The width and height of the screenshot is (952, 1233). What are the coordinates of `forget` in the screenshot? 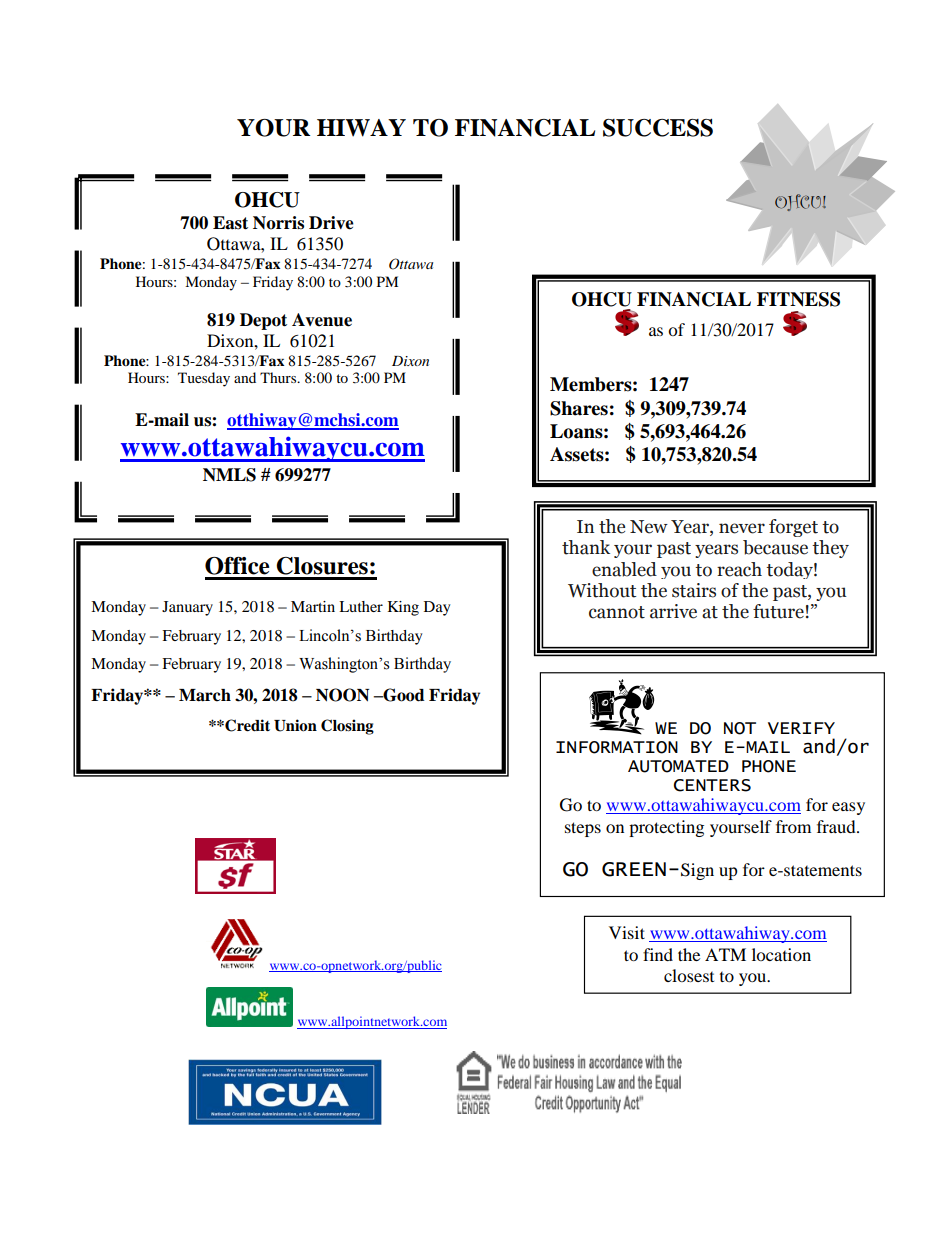 It's located at (793, 528).
